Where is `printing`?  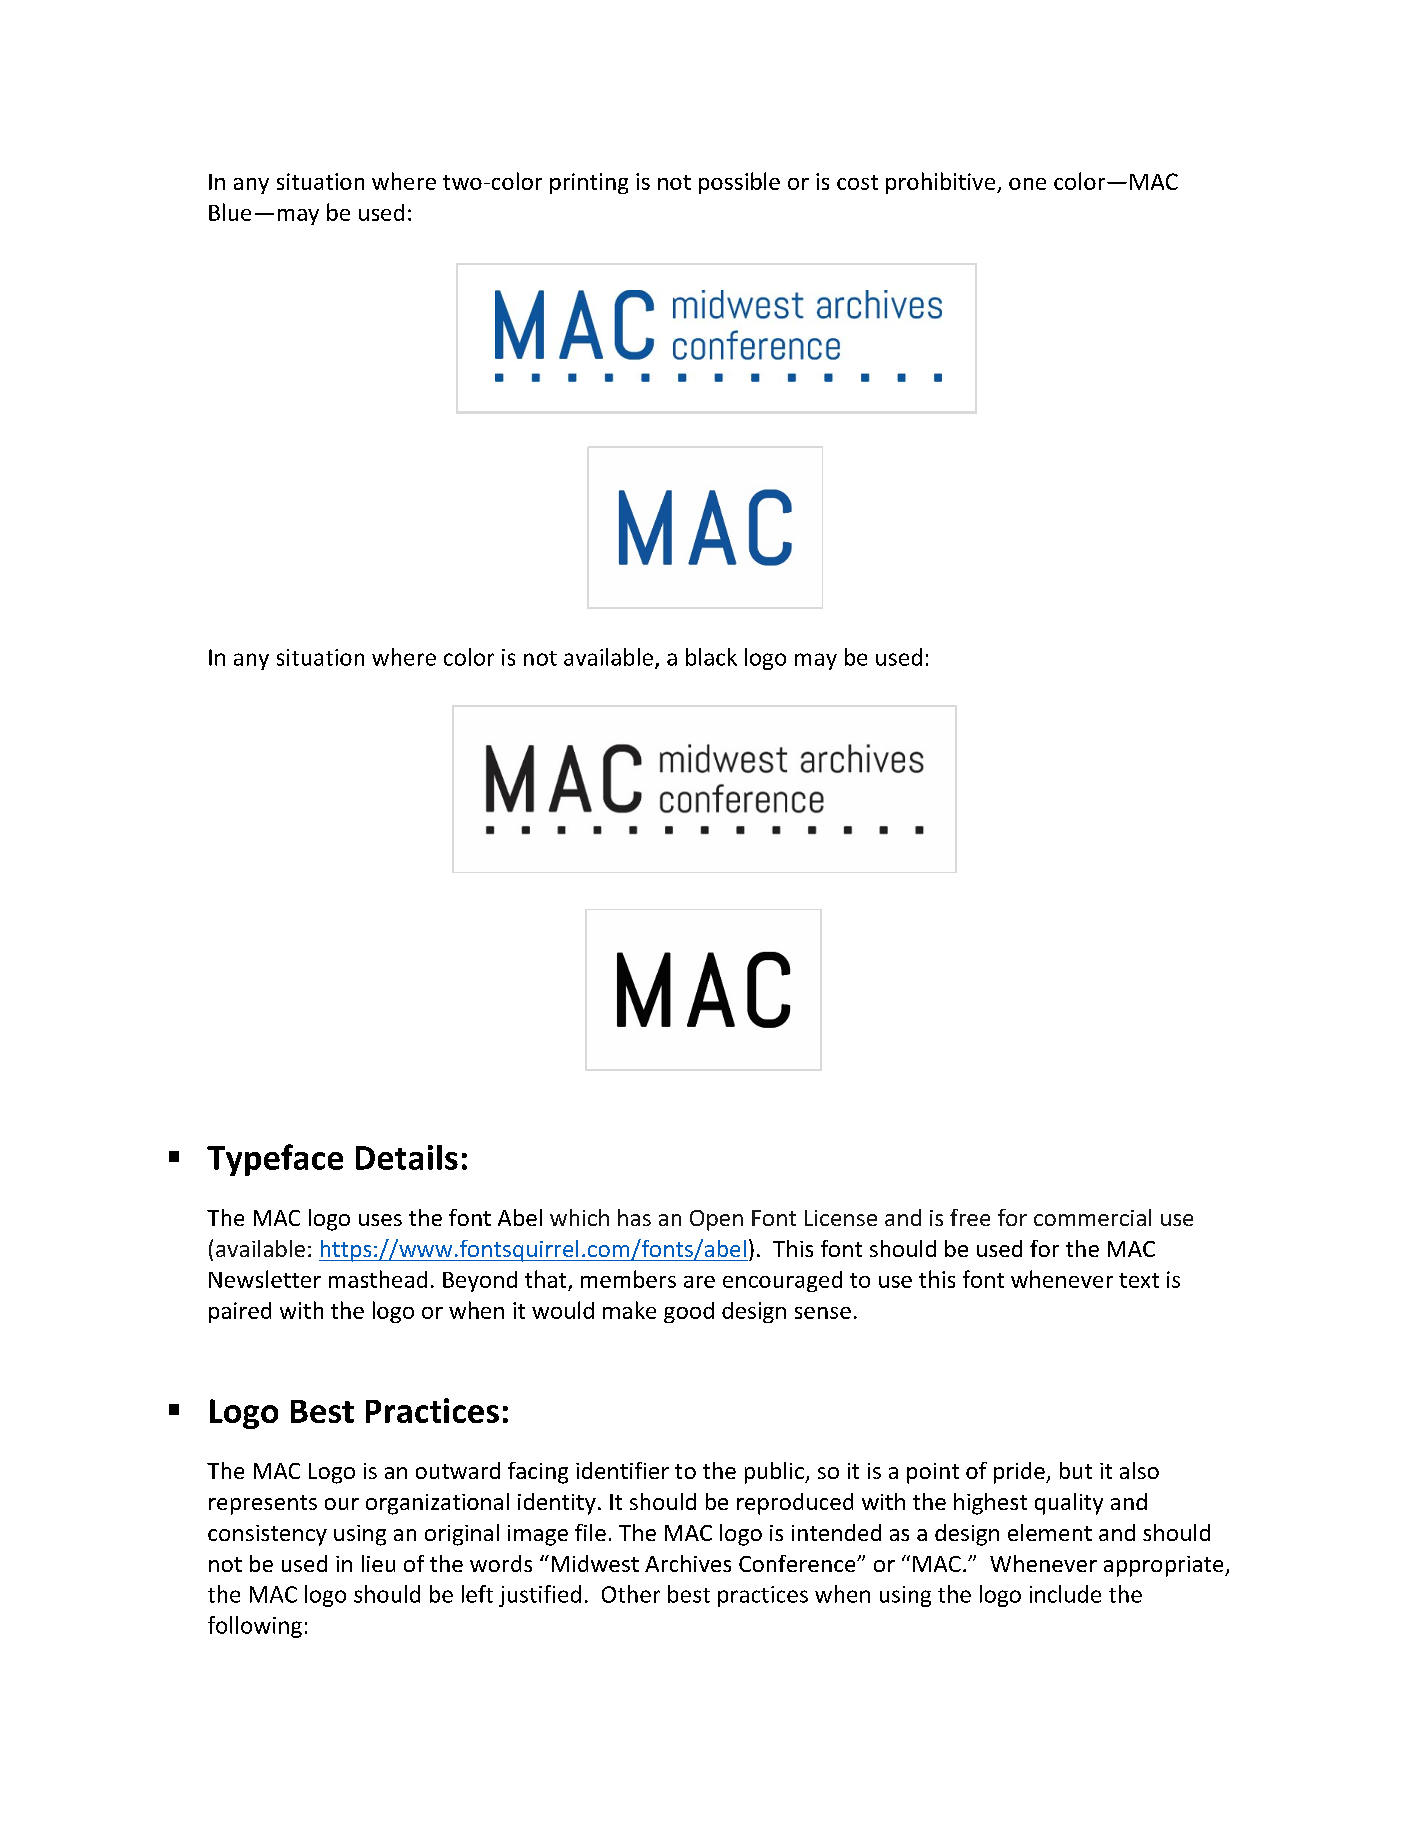
printing is located at coordinates (589, 183).
